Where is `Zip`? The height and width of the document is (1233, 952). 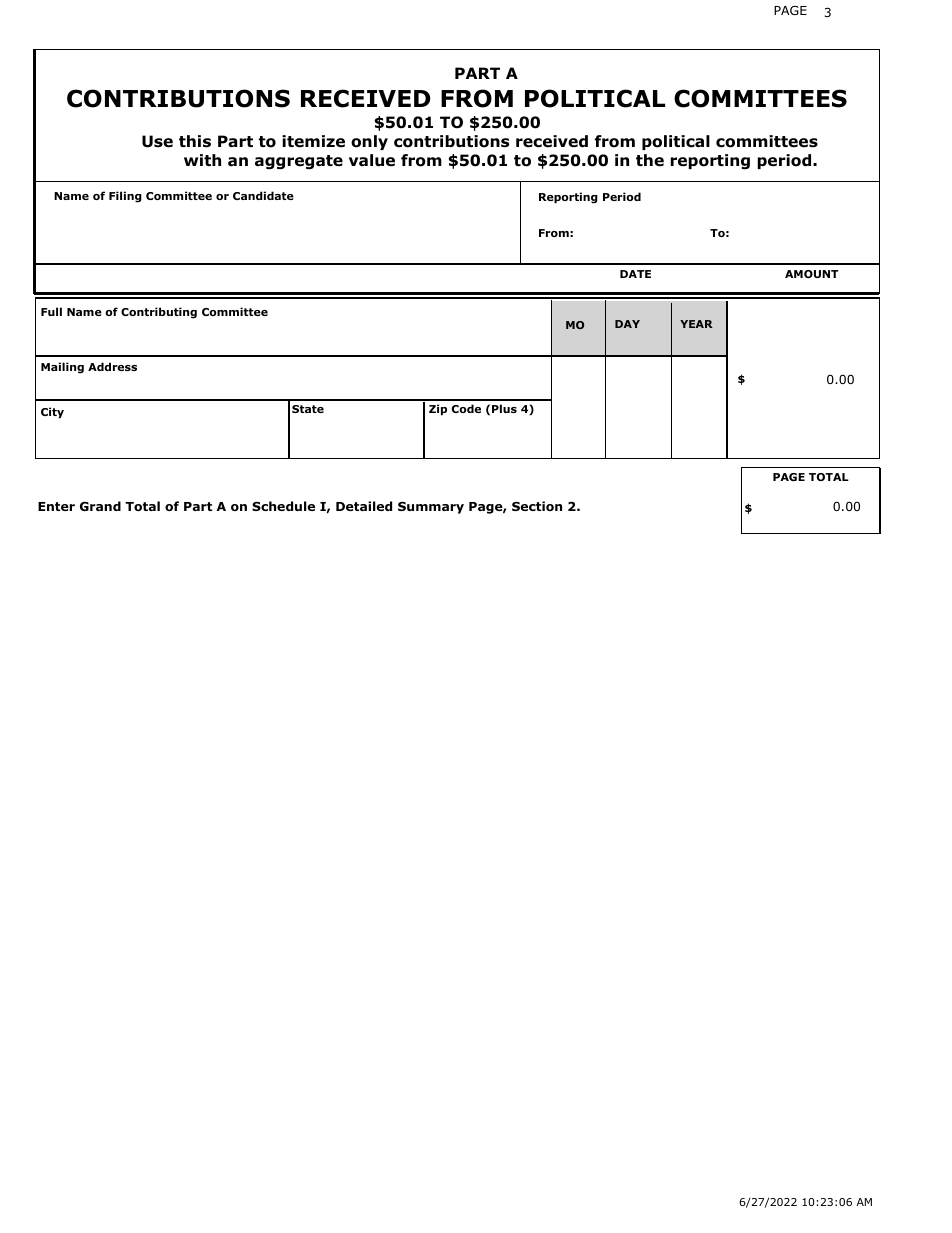
Zip is located at coordinates (438, 410).
